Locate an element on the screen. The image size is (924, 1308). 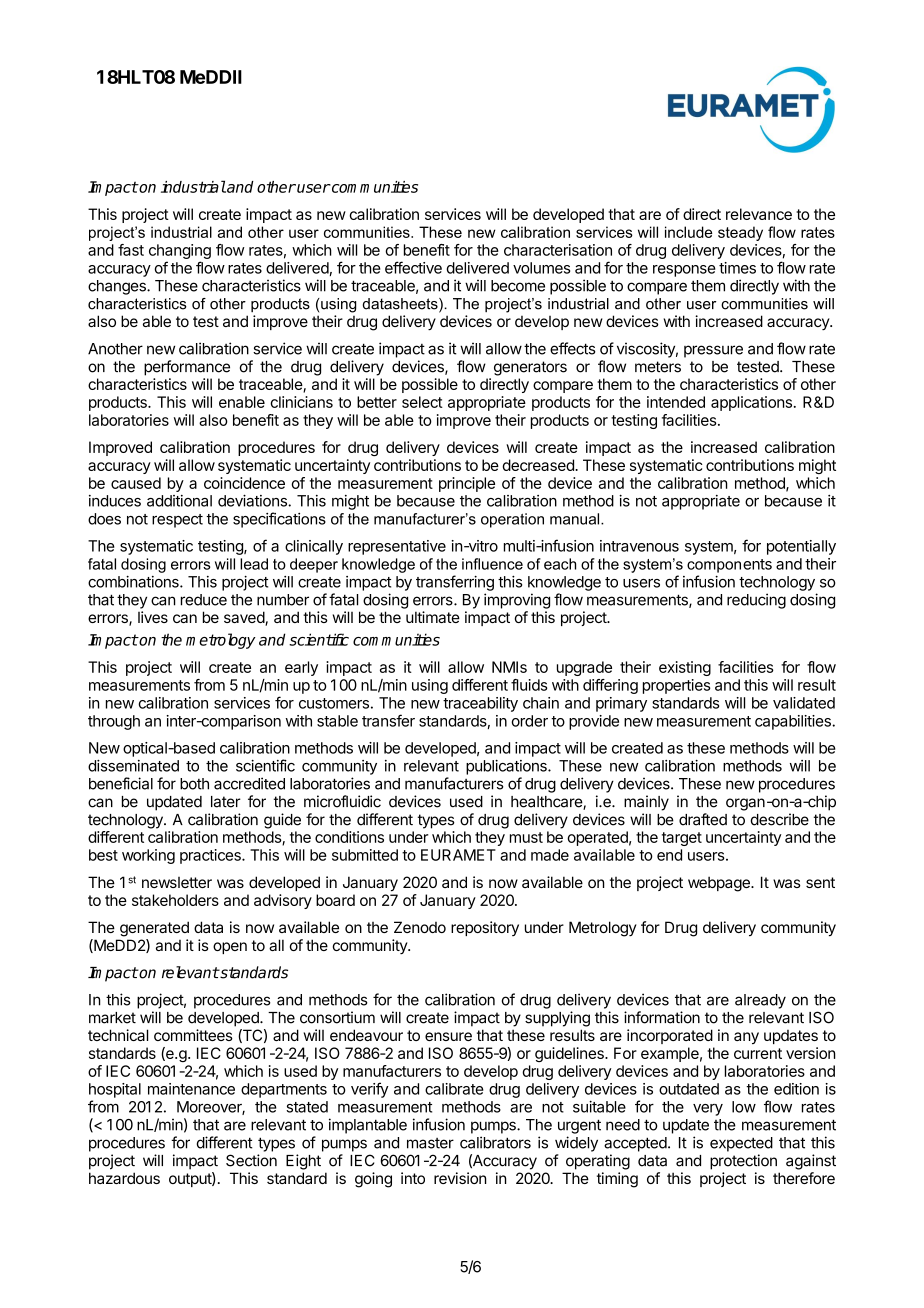
through is located at coordinates (114, 722).
